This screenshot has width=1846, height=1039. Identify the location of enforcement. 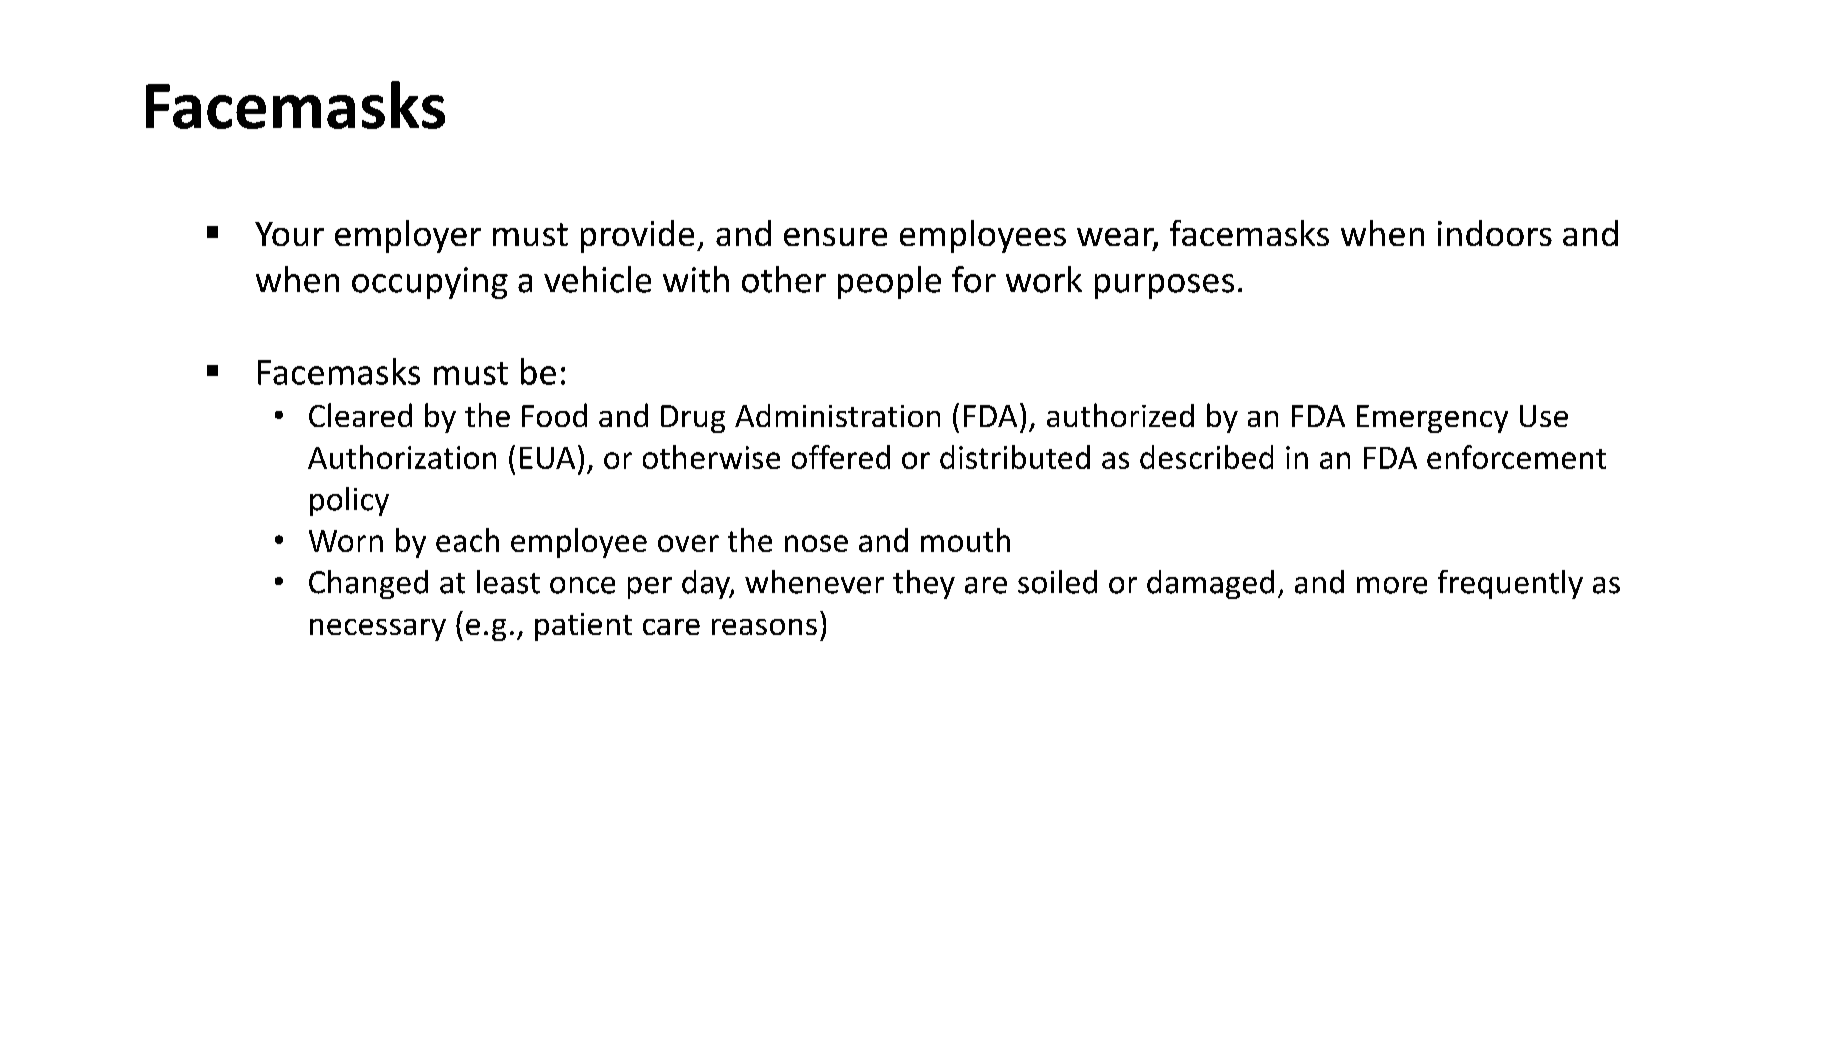
(1516, 457).
